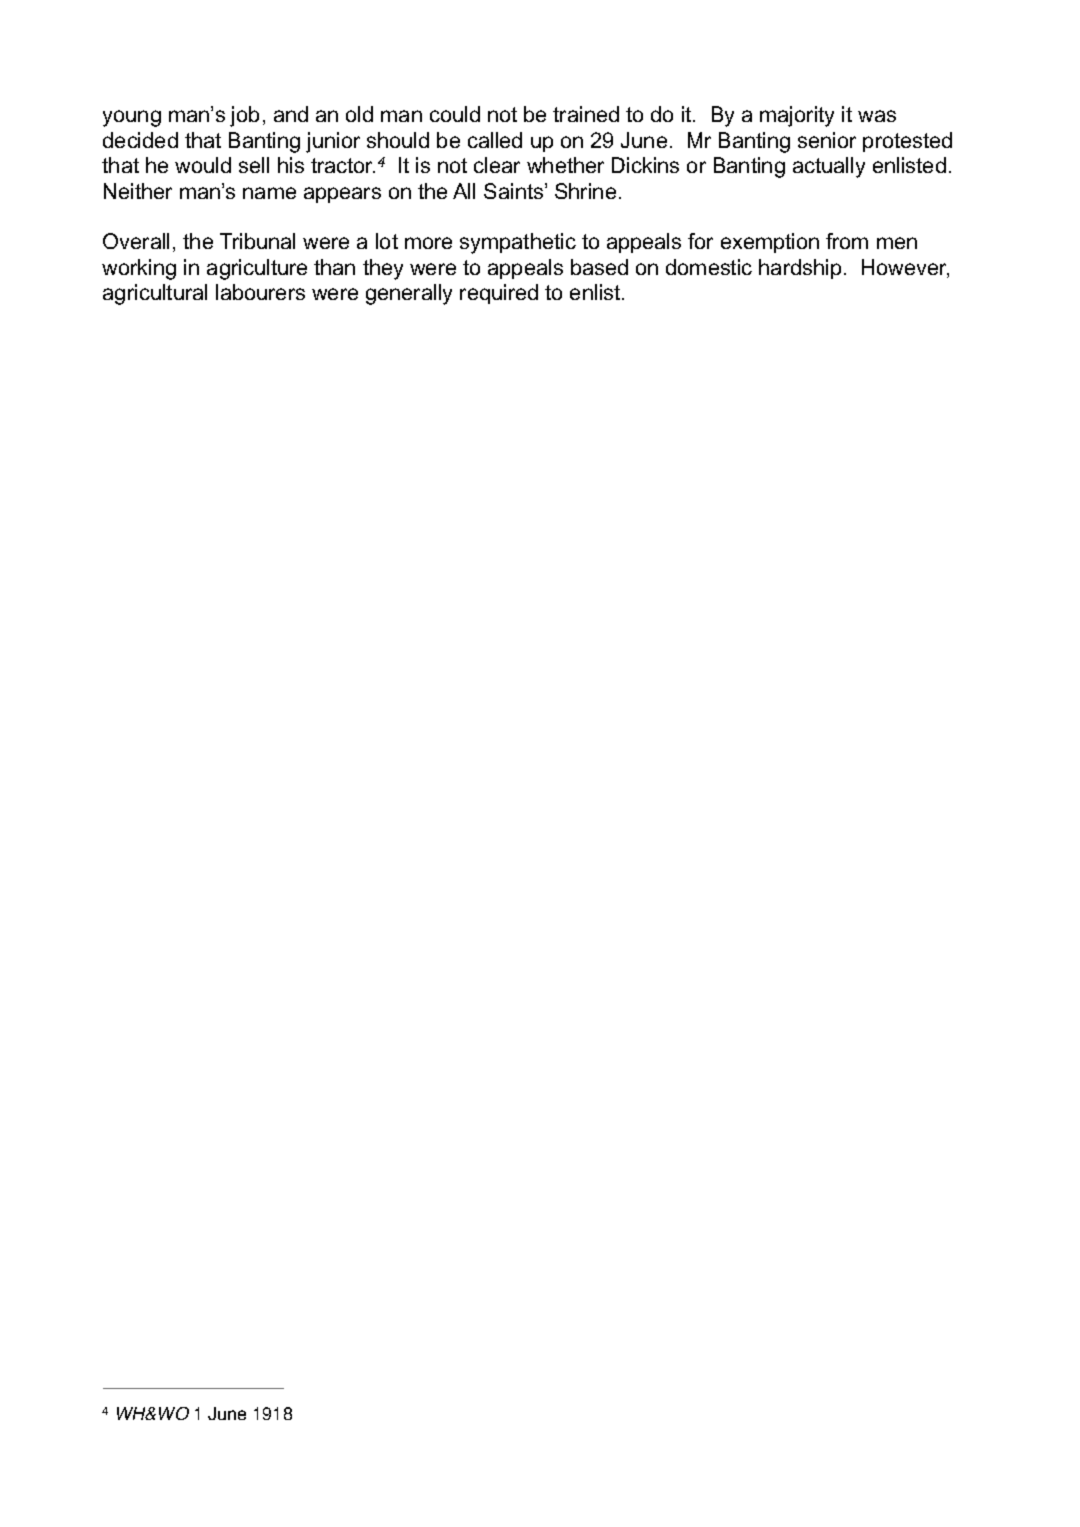 The width and height of the screenshot is (1080, 1527). What do you see at coordinates (260, 292) in the screenshot?
I see `labourers` at bounding box center [260, 292].
